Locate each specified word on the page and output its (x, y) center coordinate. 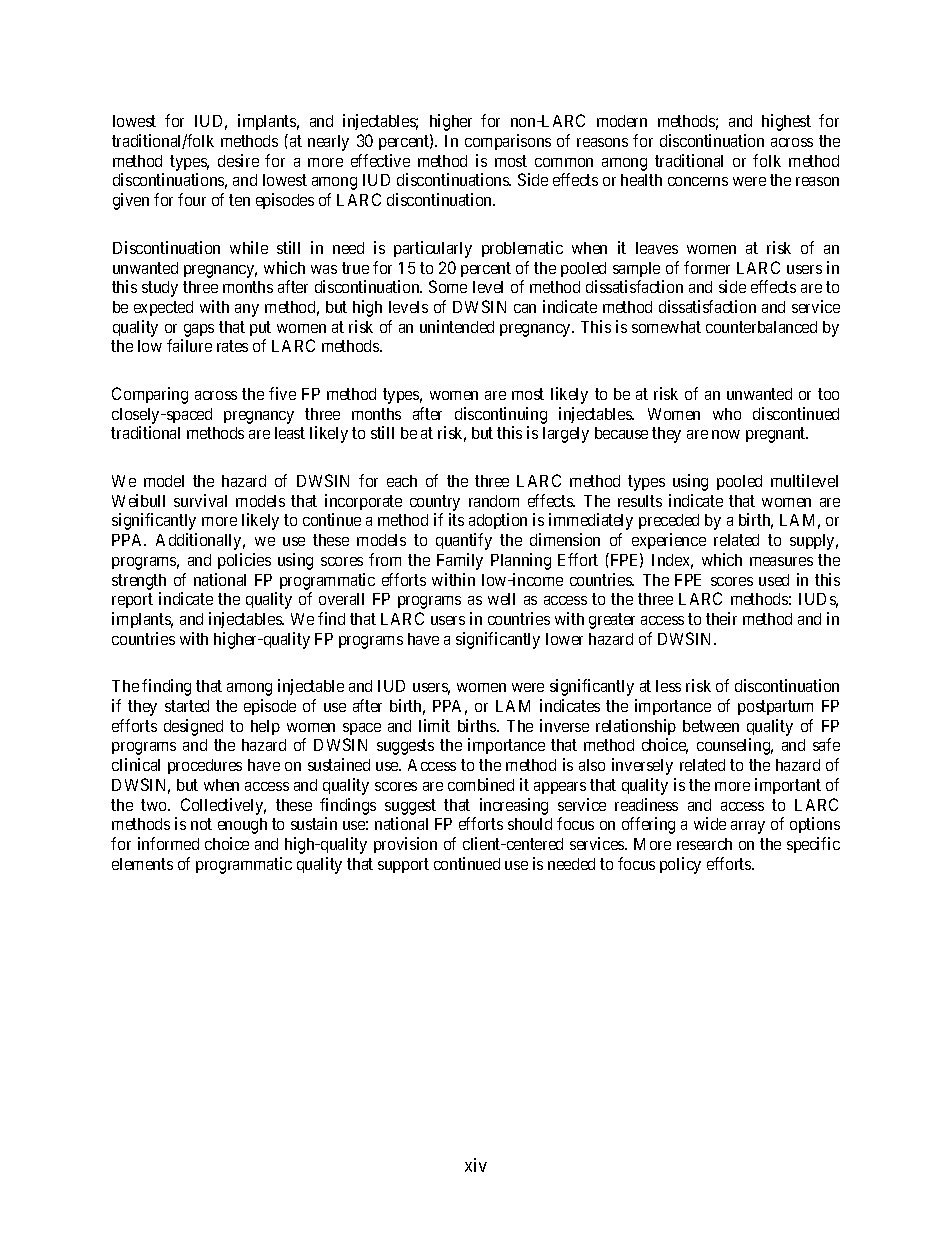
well (501, 599)
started (187, 706)
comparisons (508, 142)
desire (238, 160)
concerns (698, 181)
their (721, 618)
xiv (476, 1165)
